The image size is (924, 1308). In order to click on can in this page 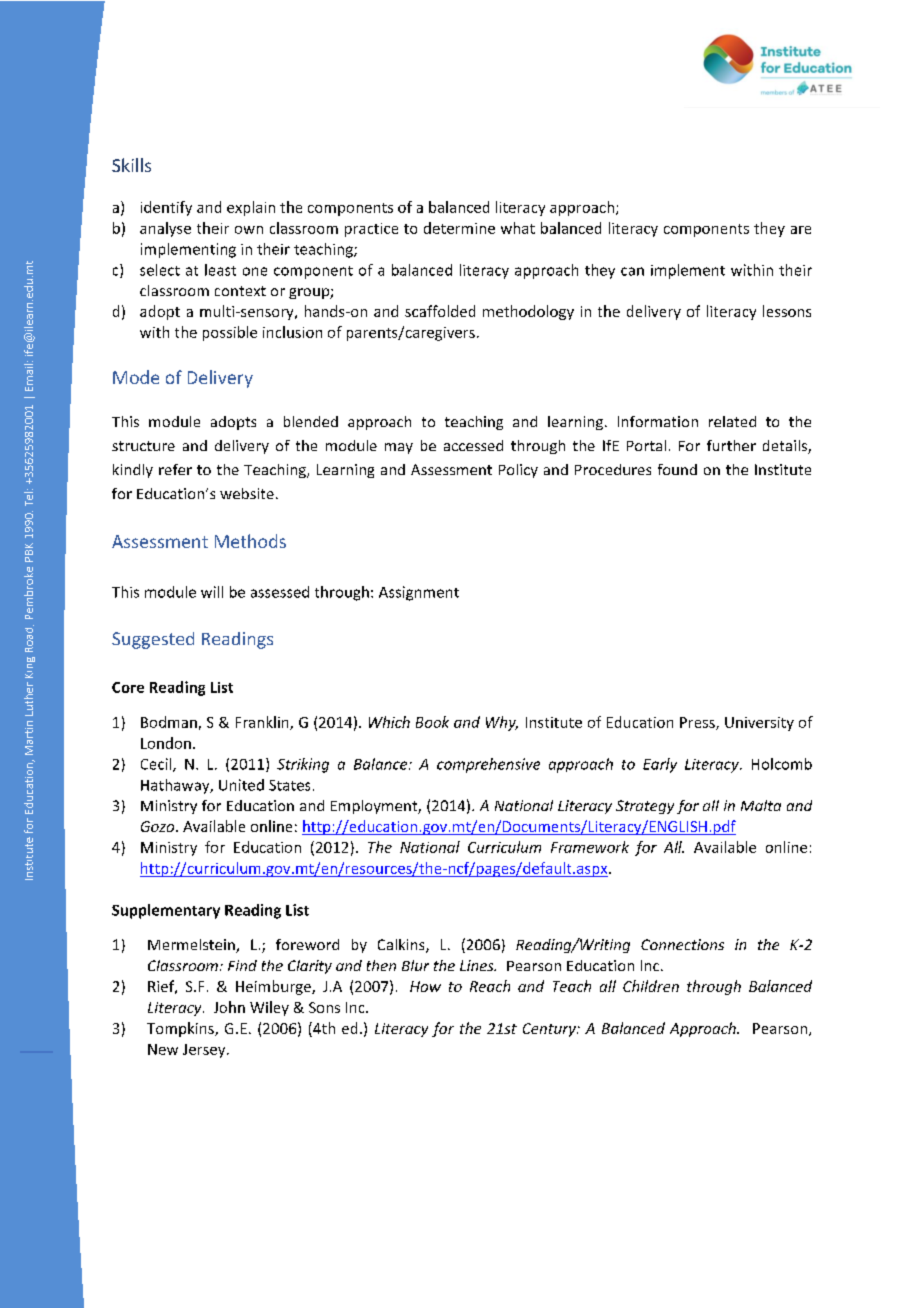, I will do `click(632, 271)`.
